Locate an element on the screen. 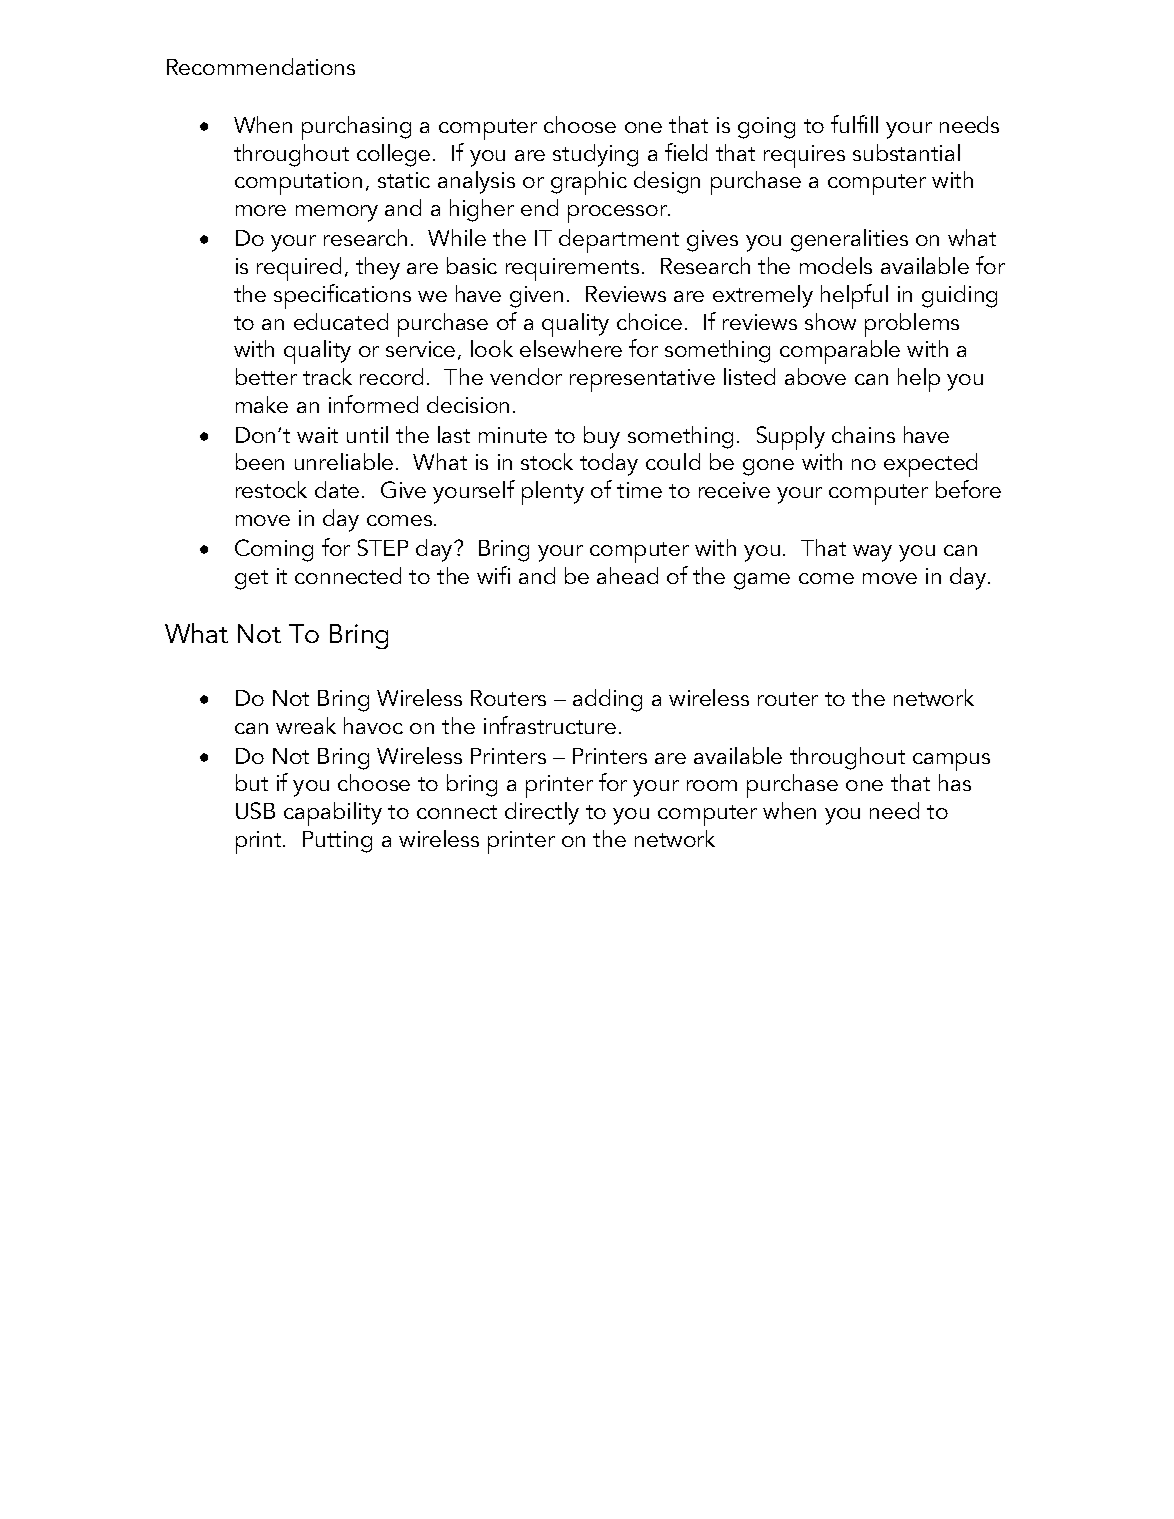 The height and width of the screenshot is (1519, 1174). purchasing is located at coordinates (356, 128).
